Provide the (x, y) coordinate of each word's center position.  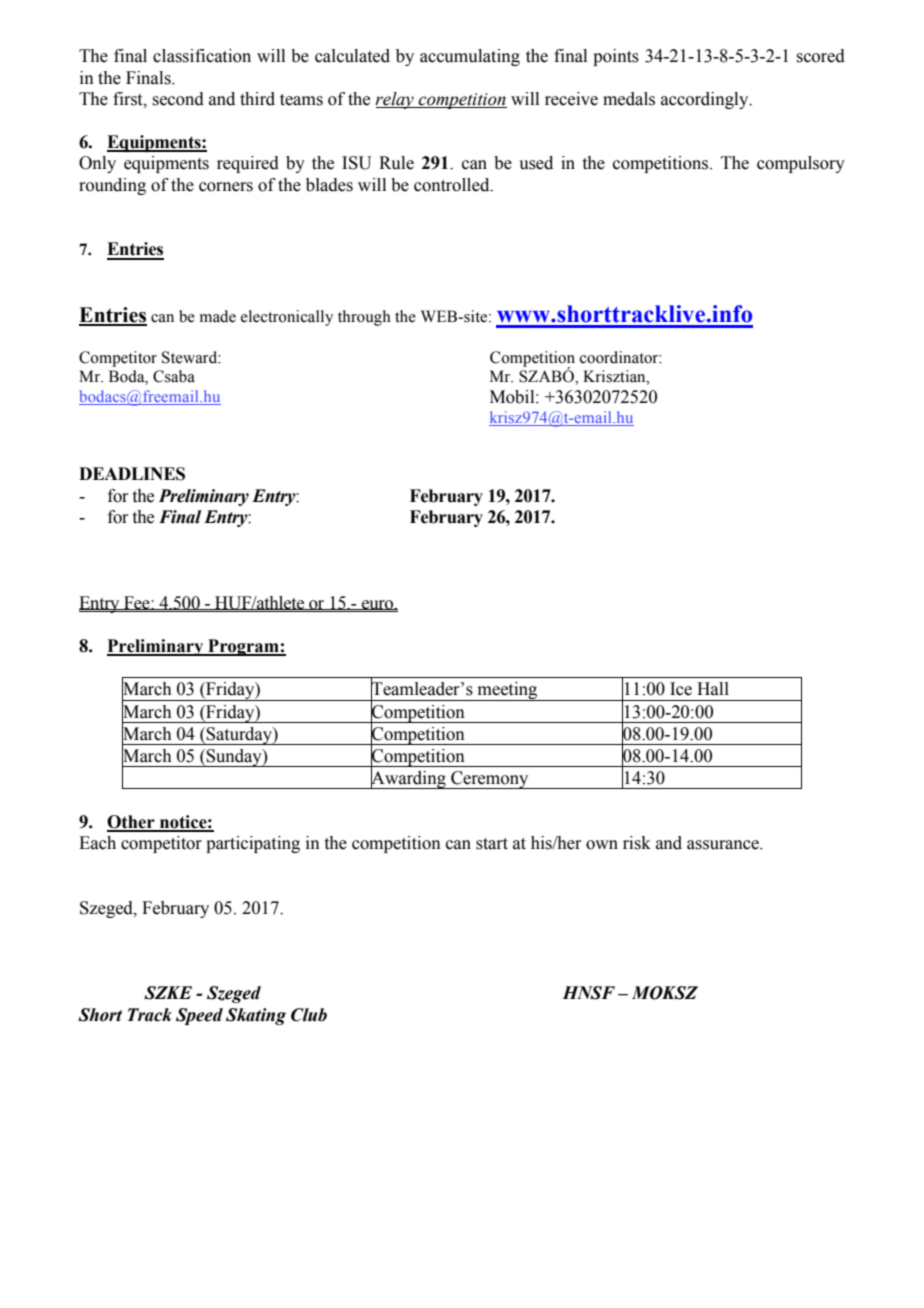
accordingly (706, 100)
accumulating (470, 57)
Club (309, 1015)
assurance (724, 845)
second (178, 99)
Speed (199, 1016)
